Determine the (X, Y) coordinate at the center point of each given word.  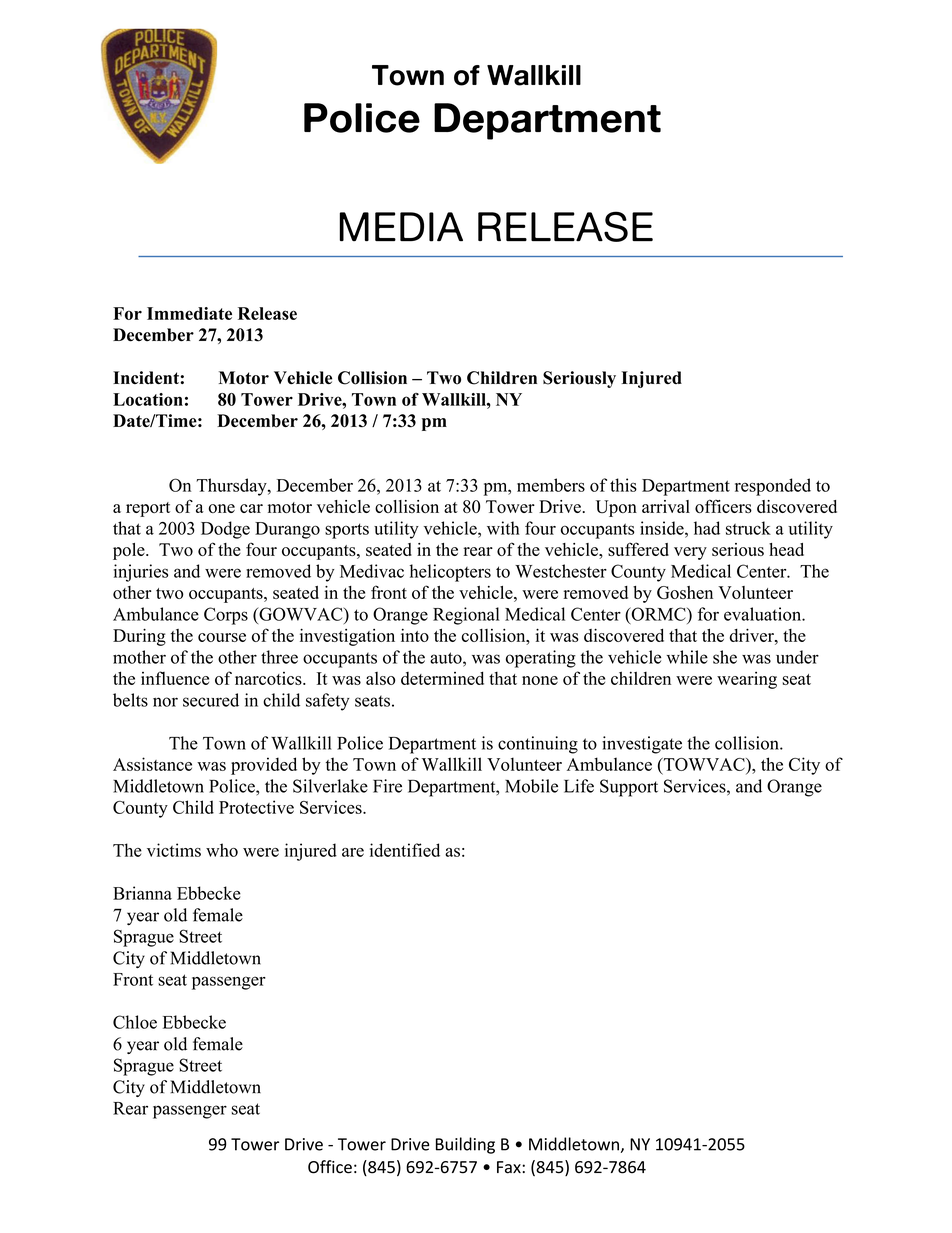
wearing (747, 680)
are (353, 852)
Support (629, 788)
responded (773, 487)
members (551, 485)
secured (211, 700)
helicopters (450, 573)
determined (442, 678)
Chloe (135, 1022)
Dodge (225, 530)
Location (148, 399)
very (690, 553)
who (222, 850)
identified (405, 850)
